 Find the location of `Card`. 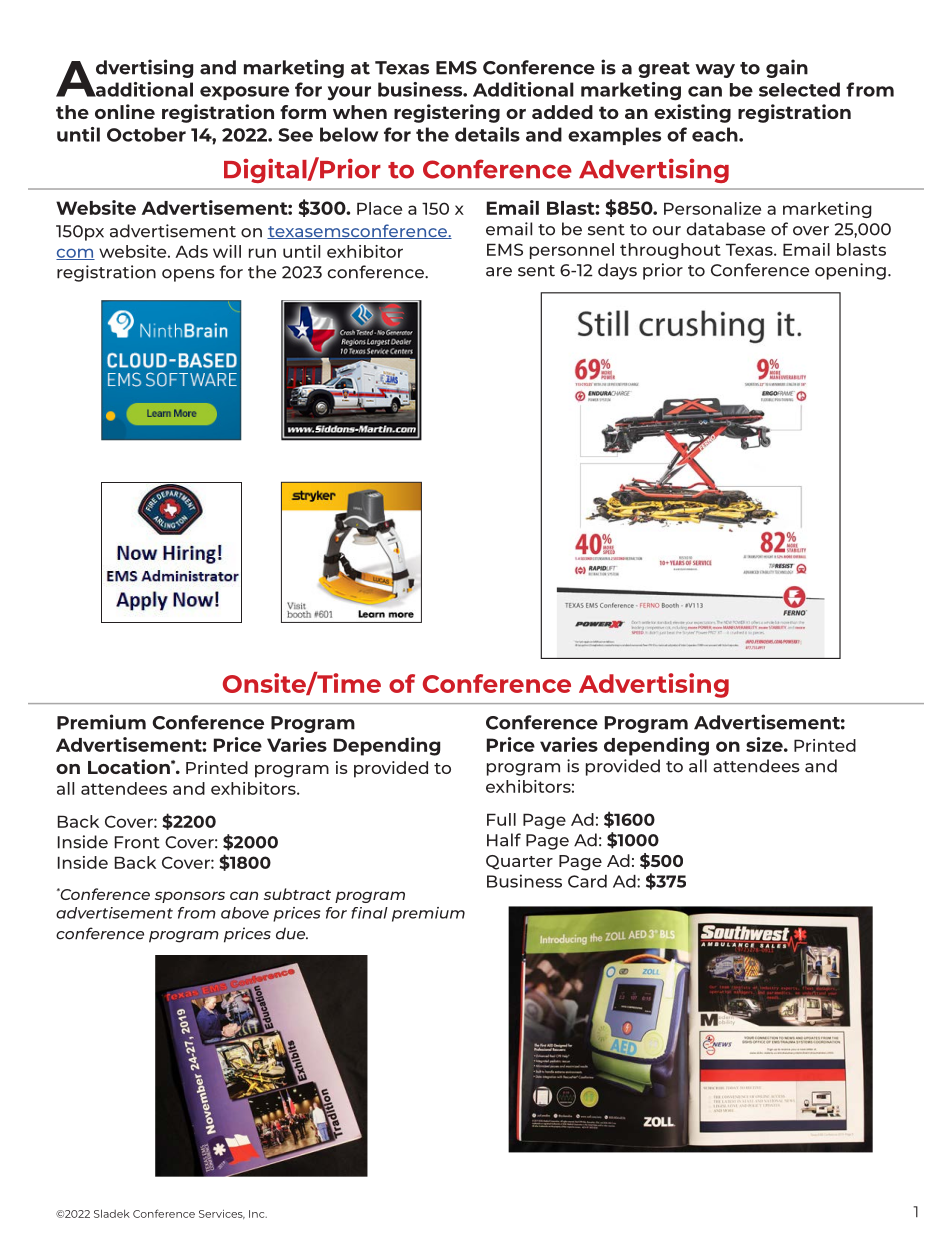

Card is located at coordinates (587, 881).
